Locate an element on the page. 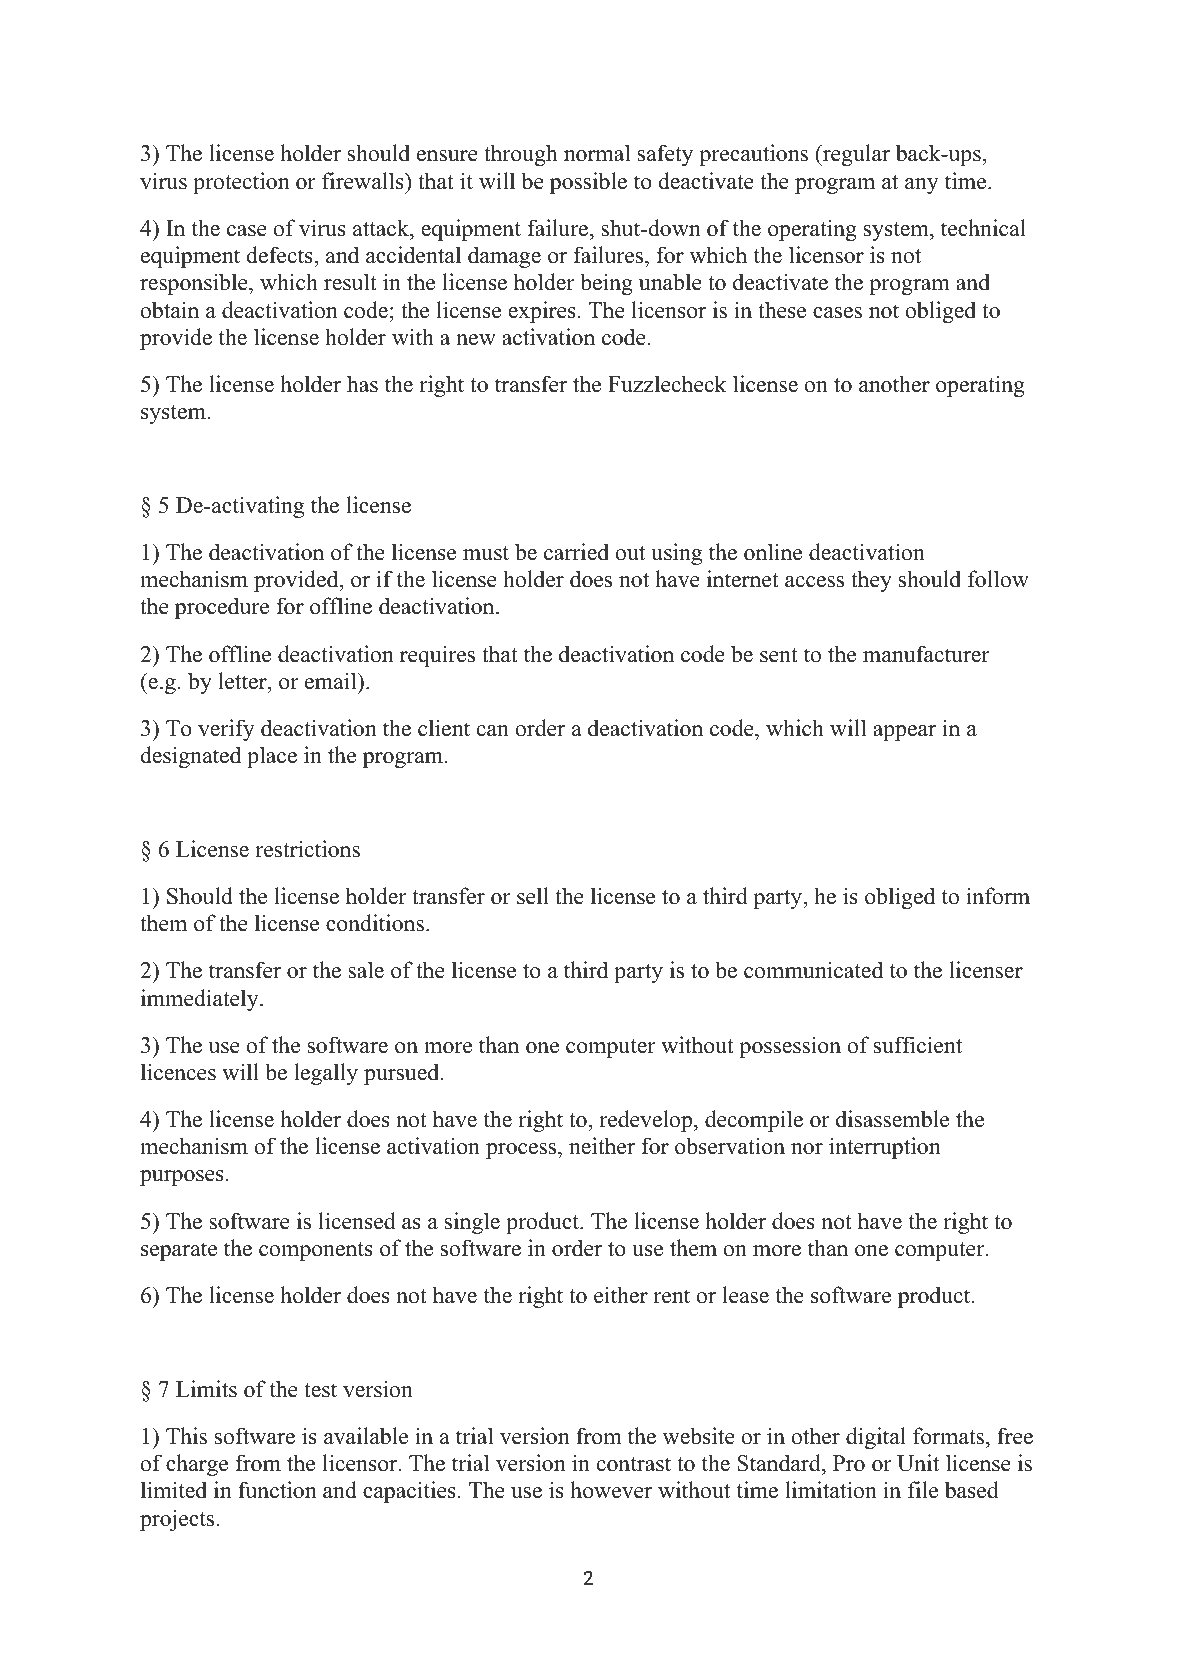 Image resolution: width=1177 pixels, height=1664 pixels. however is located at coordinates (611, 1490).
